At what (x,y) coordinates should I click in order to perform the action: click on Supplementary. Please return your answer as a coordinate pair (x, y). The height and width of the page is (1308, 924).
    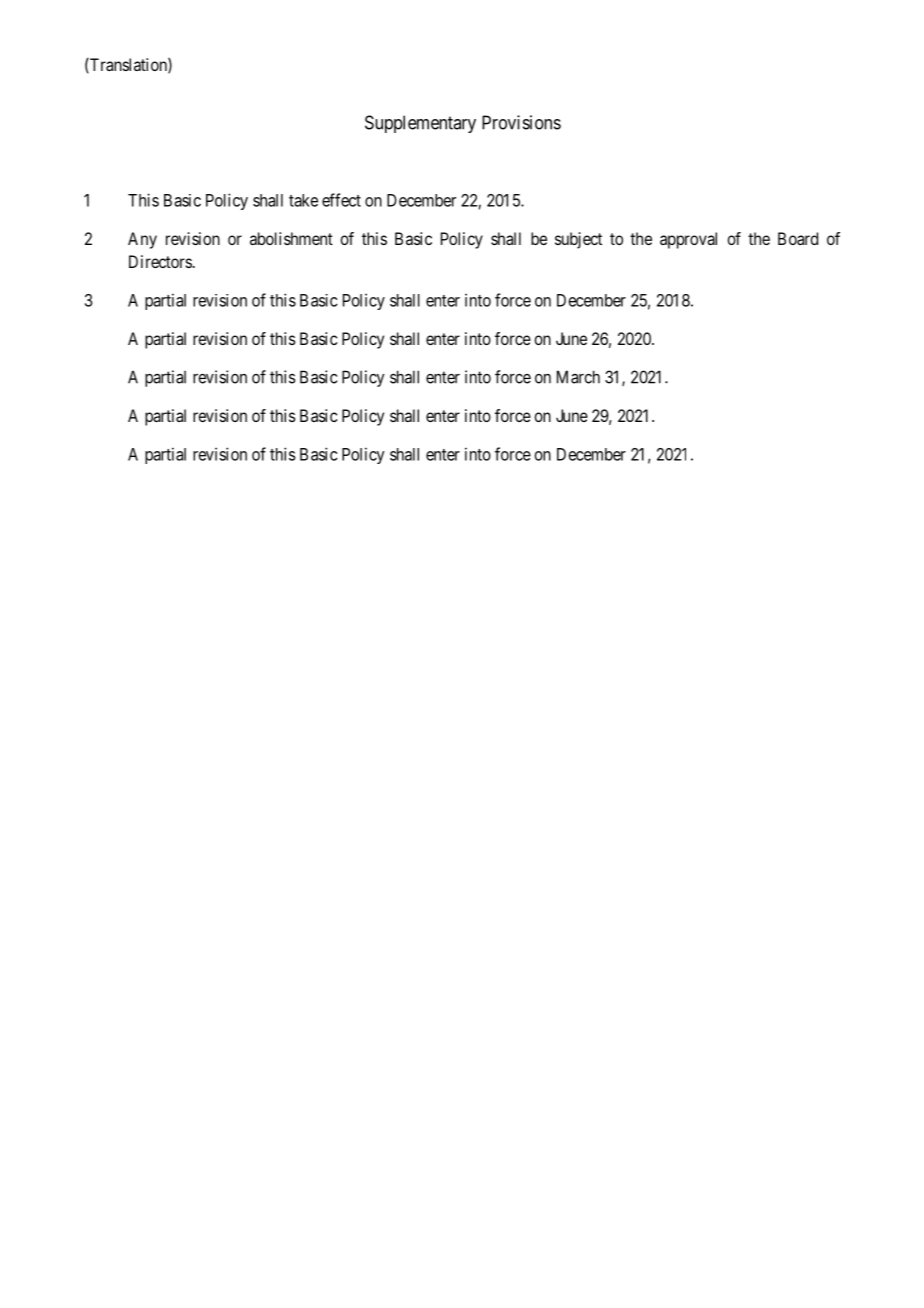
    Looking at the image, I should click on (420, 124).
